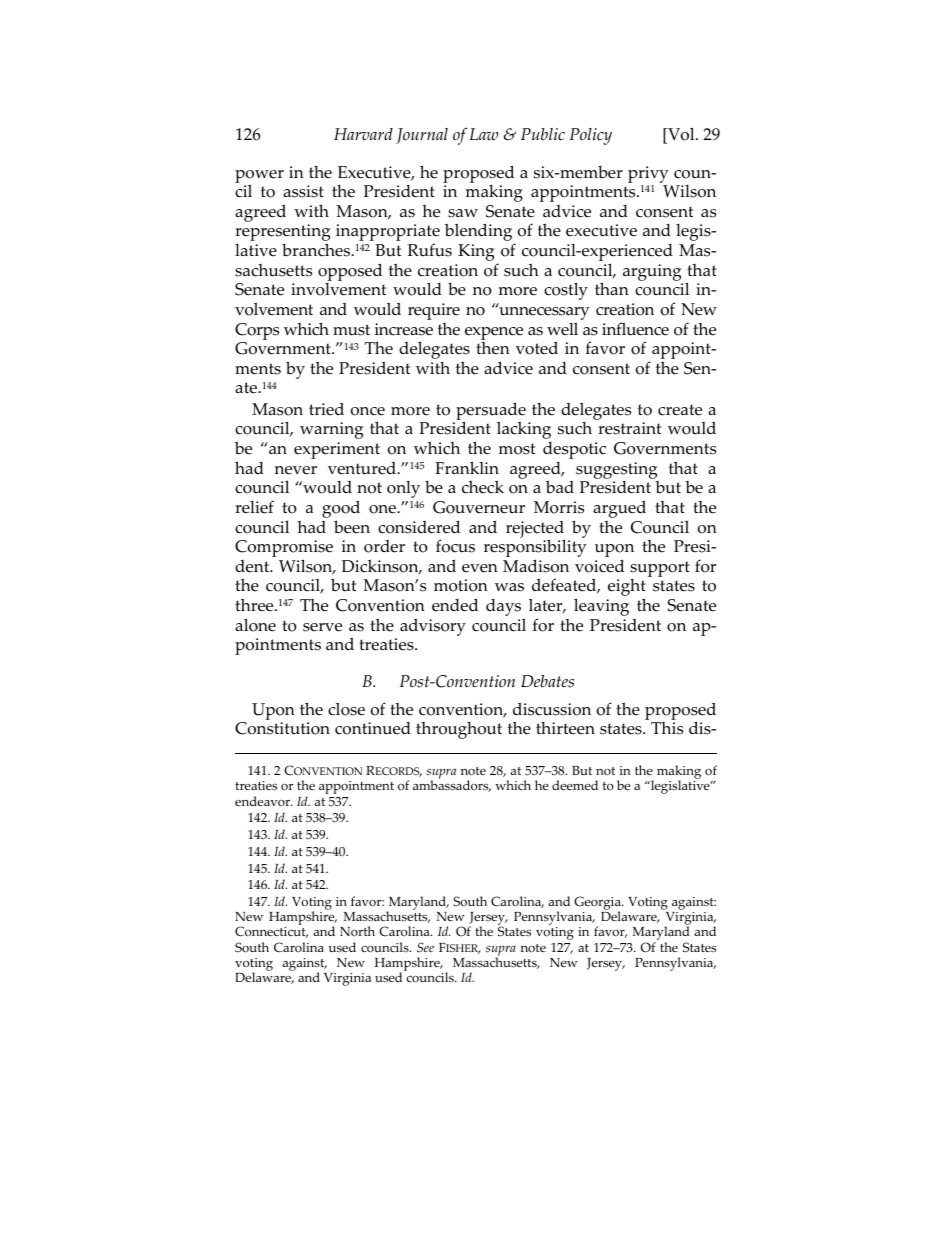 The height and width of the screenshot is (1233, 952). Describe the element at coordinates (648, 174) in the screenshot. I see `privy` at that location.
